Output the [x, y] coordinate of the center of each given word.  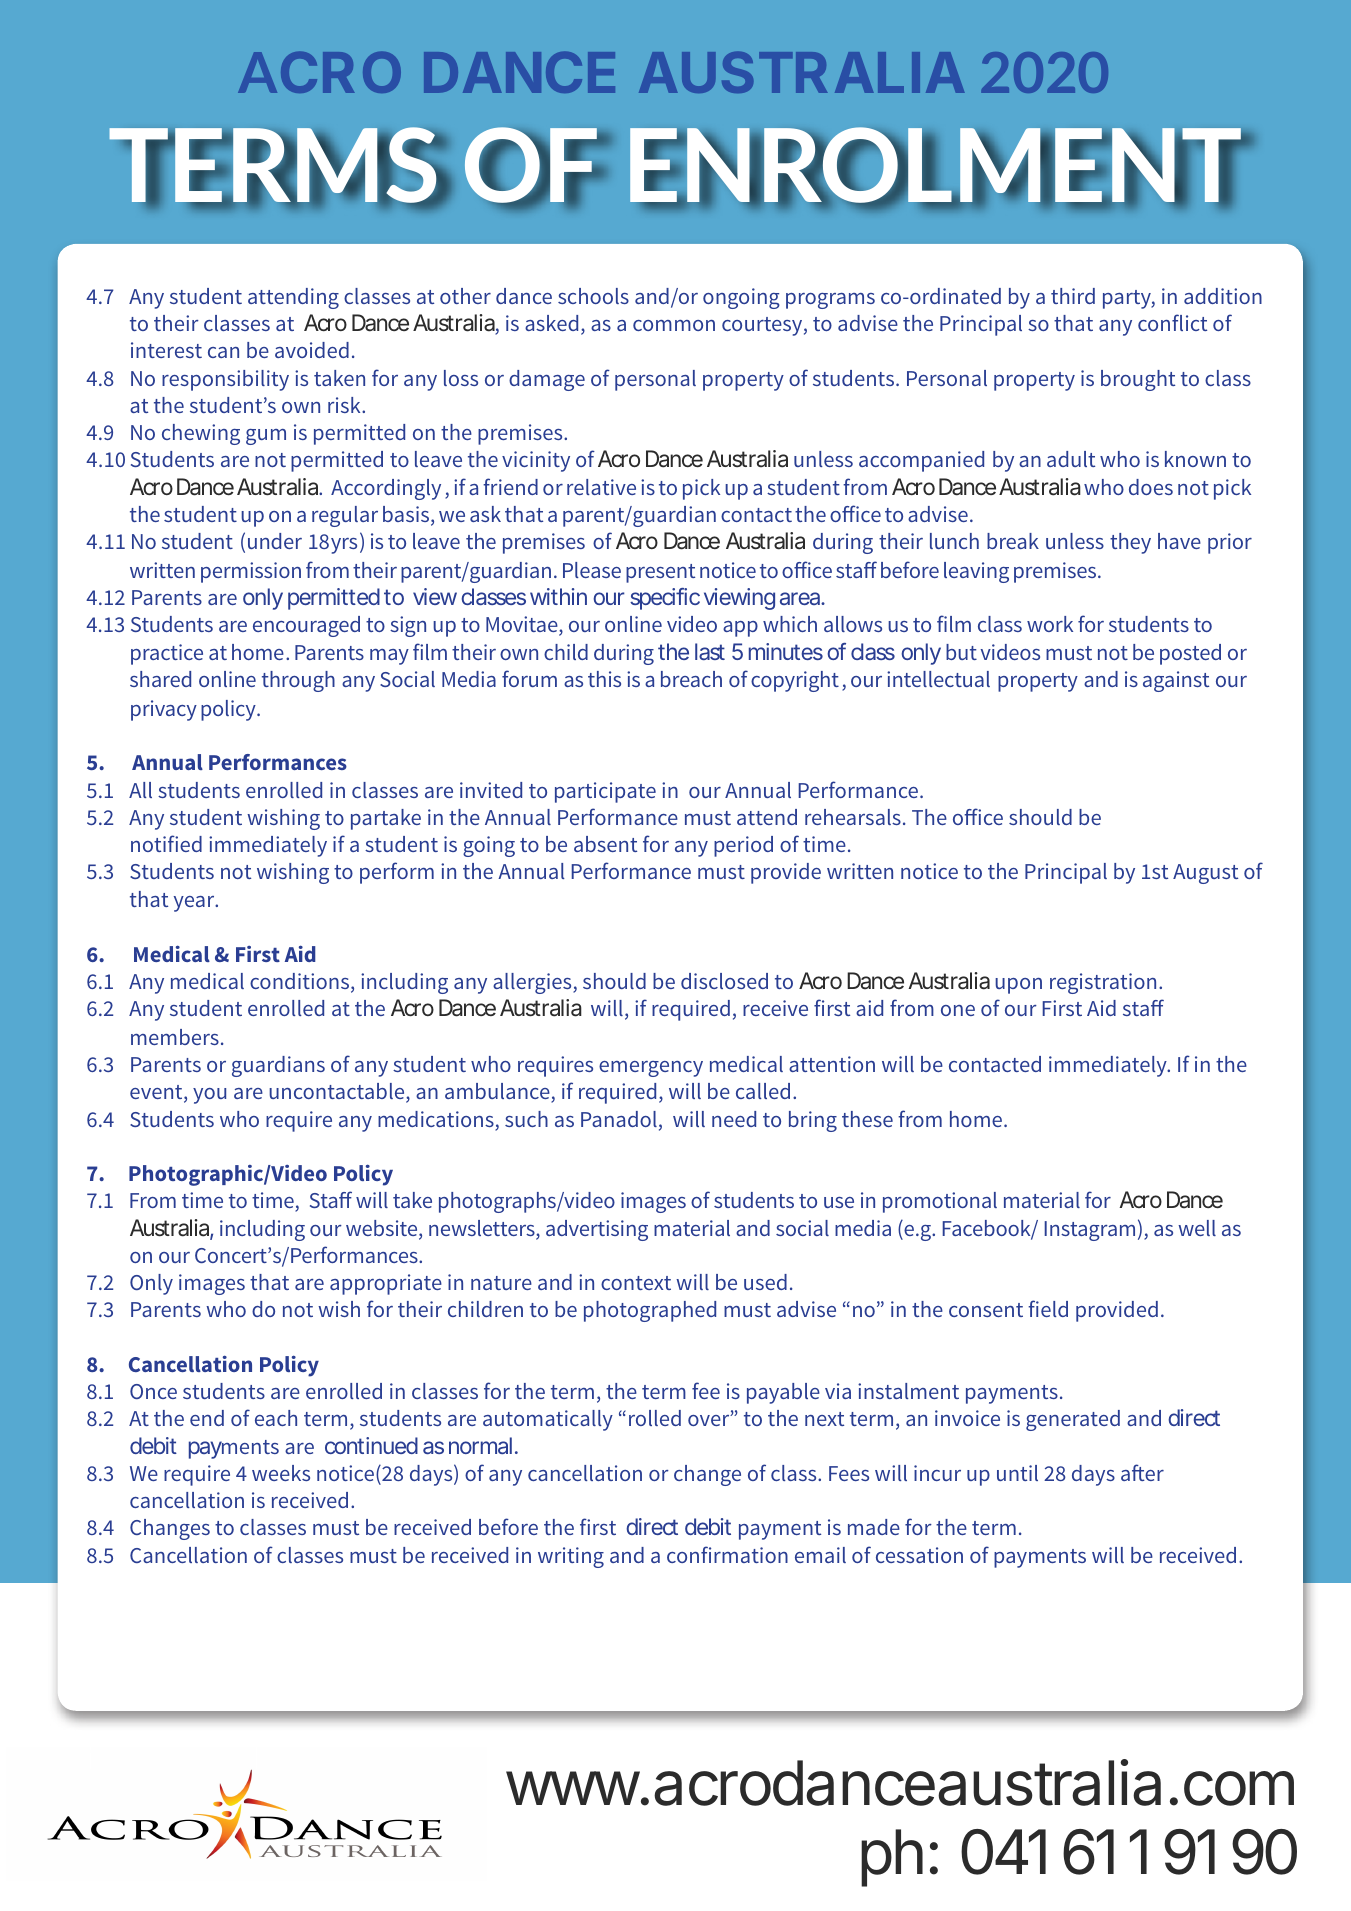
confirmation [727, 1554]
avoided [312, 350]
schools [593, 296]
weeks [281, 1473]
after [1142, 1472]
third [1073, 296]
